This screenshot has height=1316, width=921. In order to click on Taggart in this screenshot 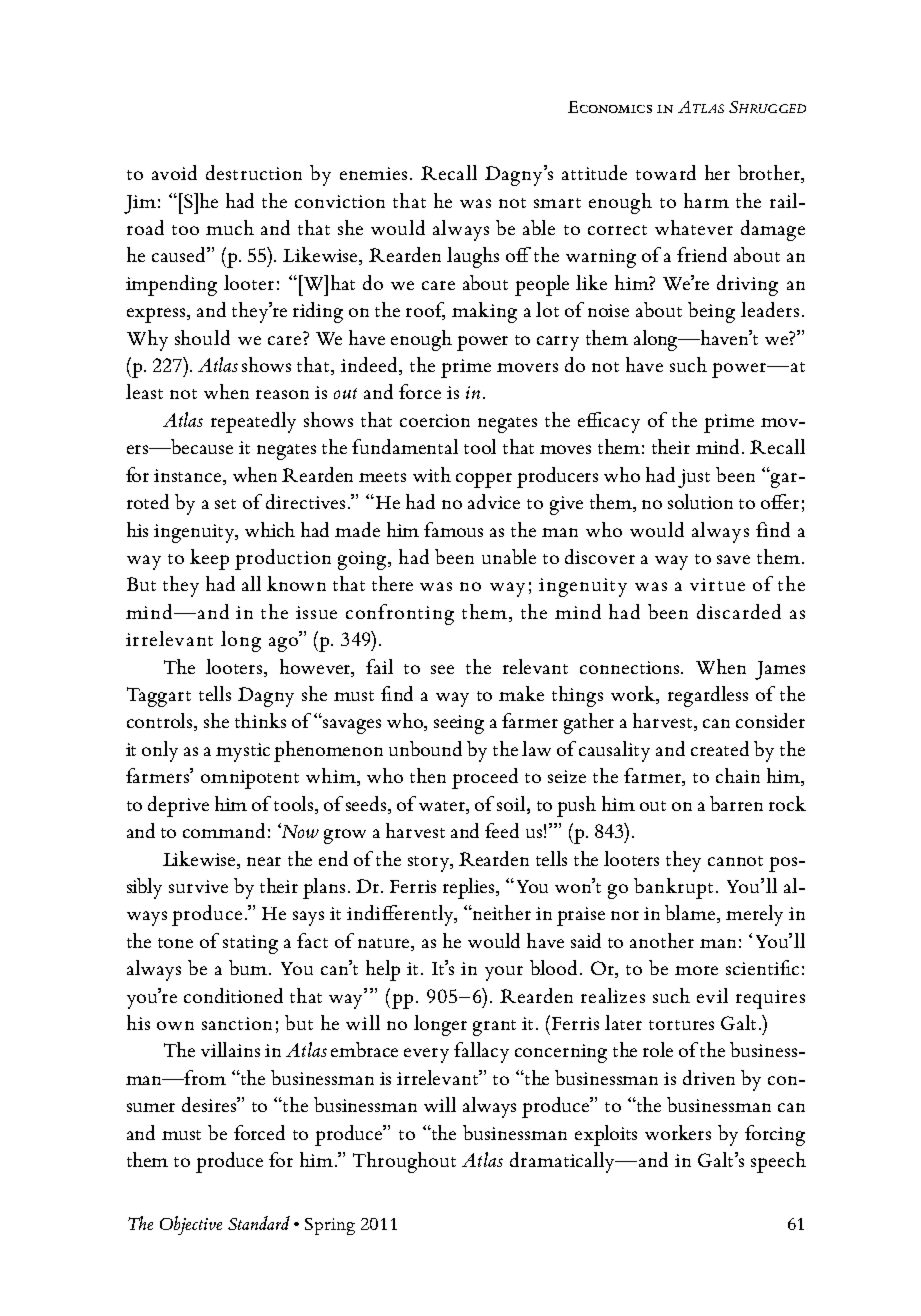, I will do `click(159, 697)`.
